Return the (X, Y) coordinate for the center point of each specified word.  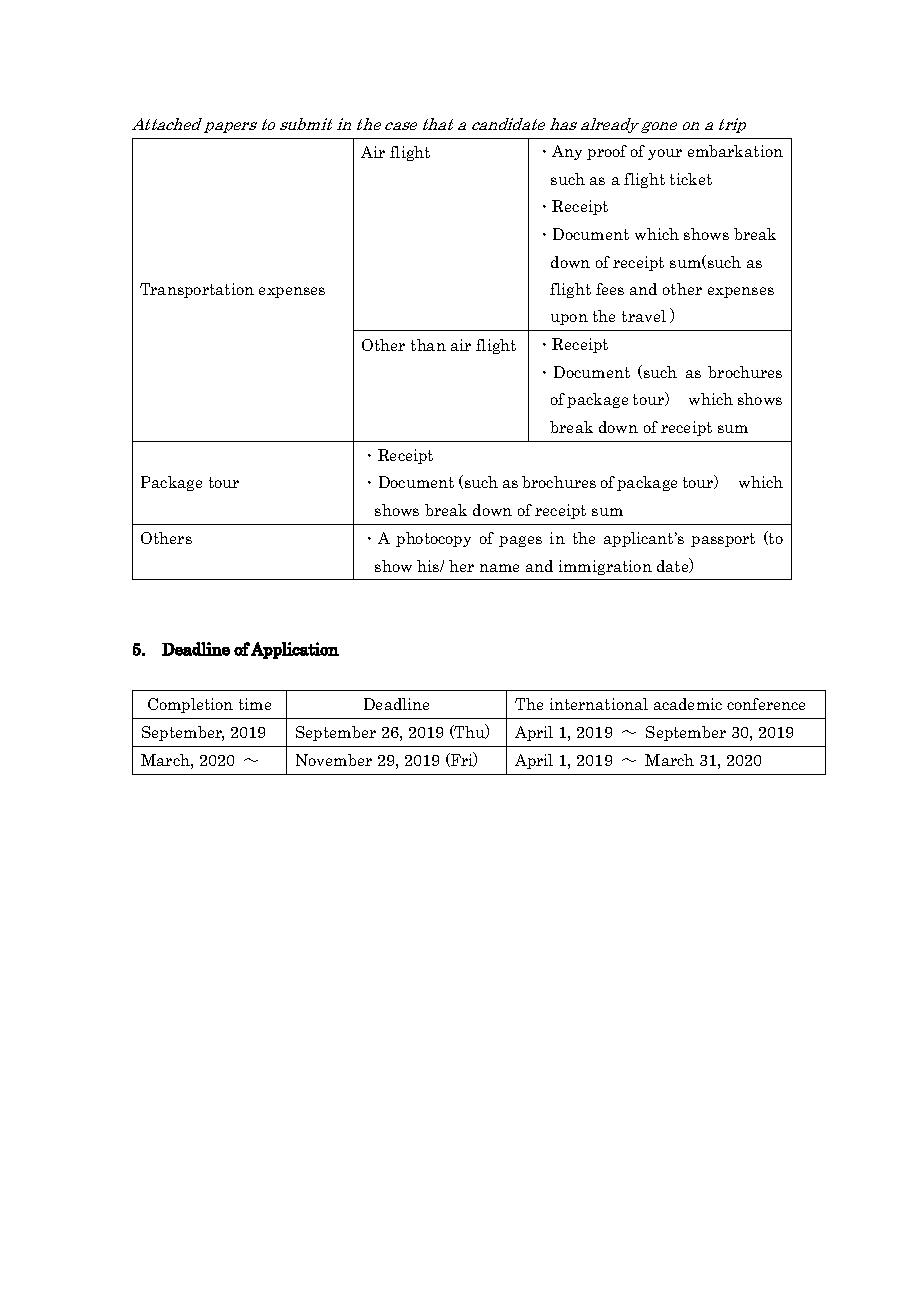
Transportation (197, 290)
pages (520, 541)
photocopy (433, 539)
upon (569, 319)
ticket (691, 179)
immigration (605, 567)
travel (644, 316)
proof (607, 152)
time (255, 704)
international (599, 704)
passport (723, 540)
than (428, 345)
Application (295, 650)
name (499, 568)
